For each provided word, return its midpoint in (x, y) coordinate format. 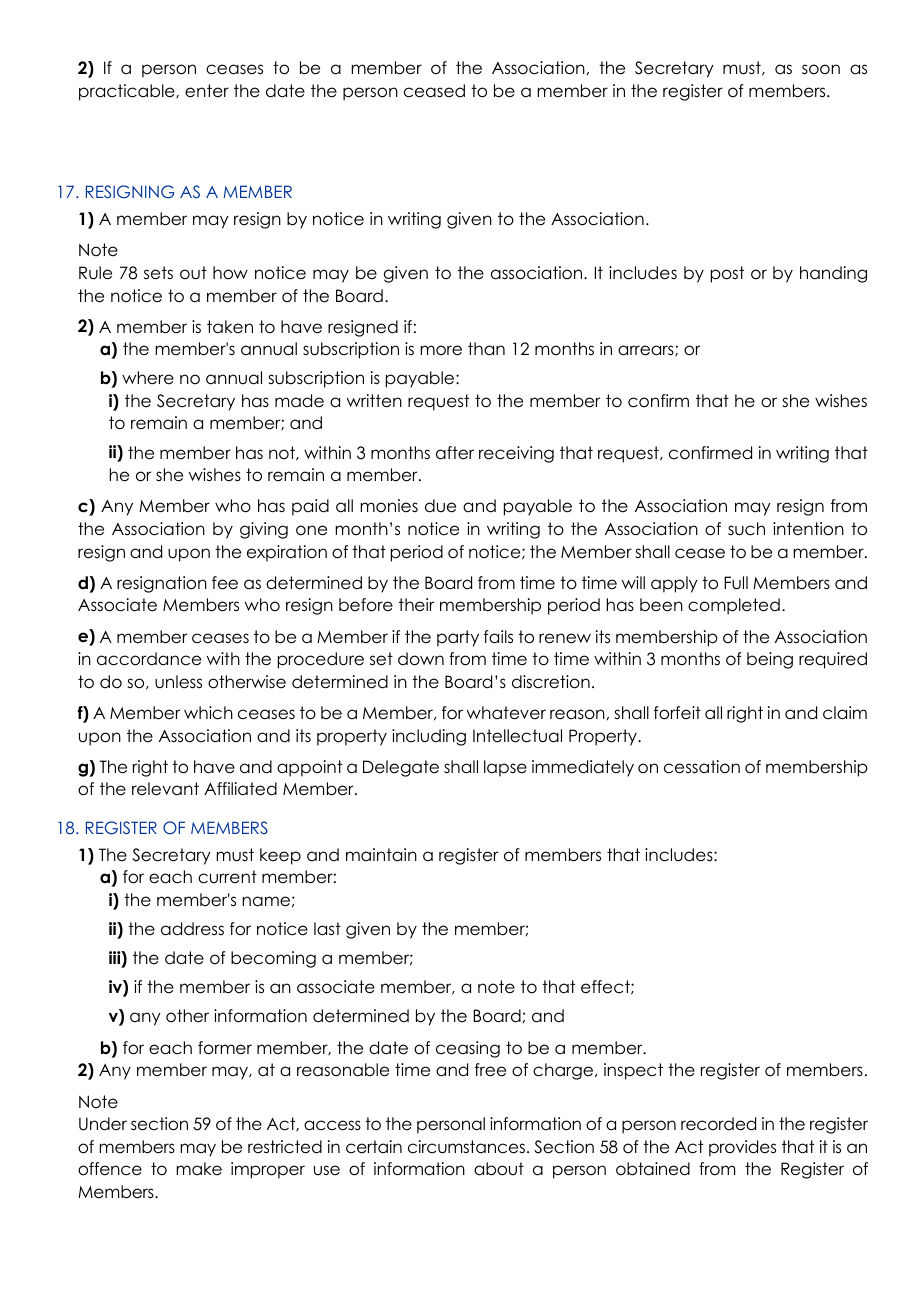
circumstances (466, 1147)
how (230, 273)
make (199, 1169)
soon (821, 69)
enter (207, 91)
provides (742, 1148)
